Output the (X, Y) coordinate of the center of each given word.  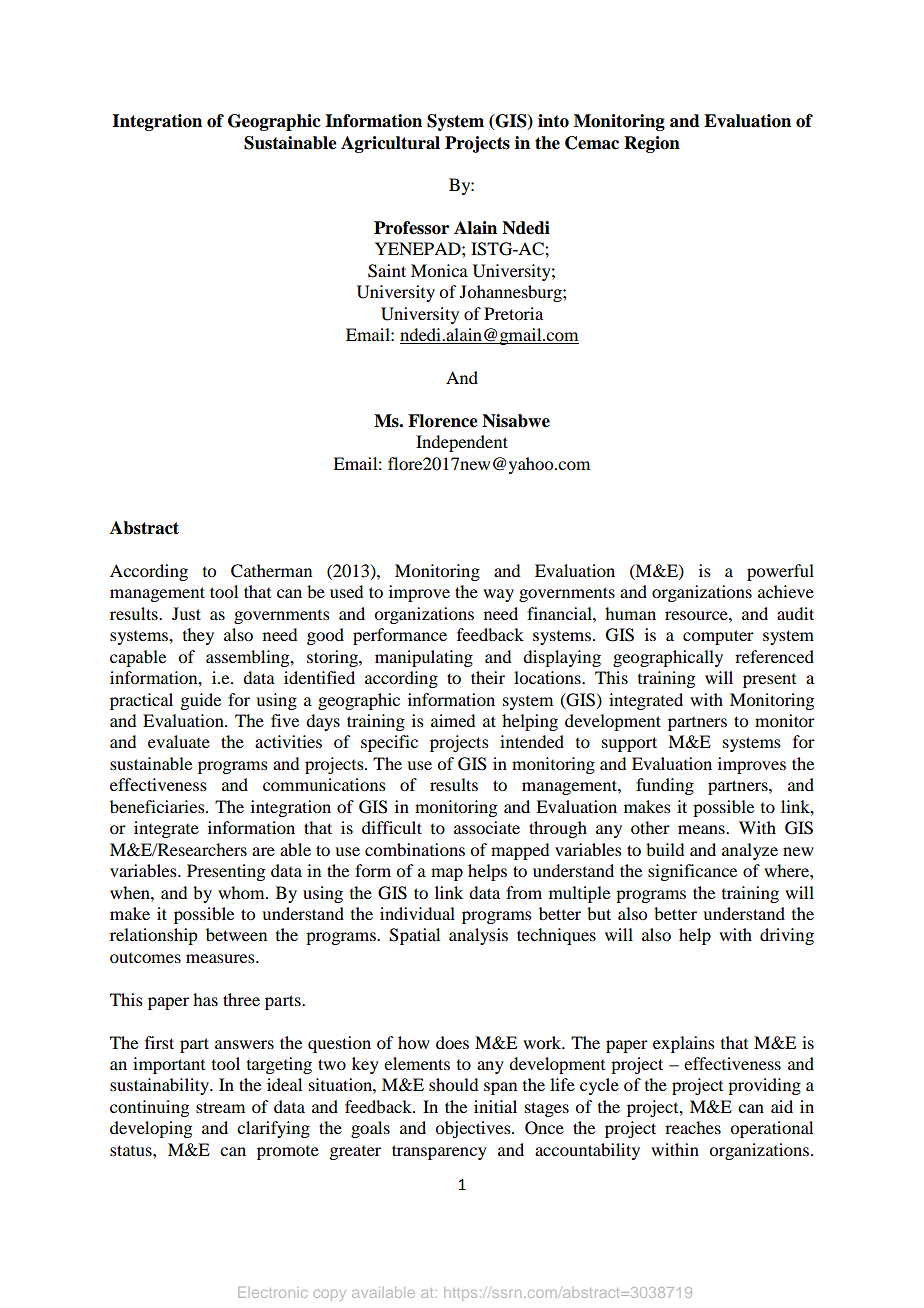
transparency (439, 1152)
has (205, 999)
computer (718, 637)
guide (200, 701)
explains (684, 1044)
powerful (780, 572)
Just (186, 613)
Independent (462, 443)
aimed (453, 720)
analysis (478, 936)
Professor (411, 228)
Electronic (272, 1292)
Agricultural (390, 144)
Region (652, 144)
